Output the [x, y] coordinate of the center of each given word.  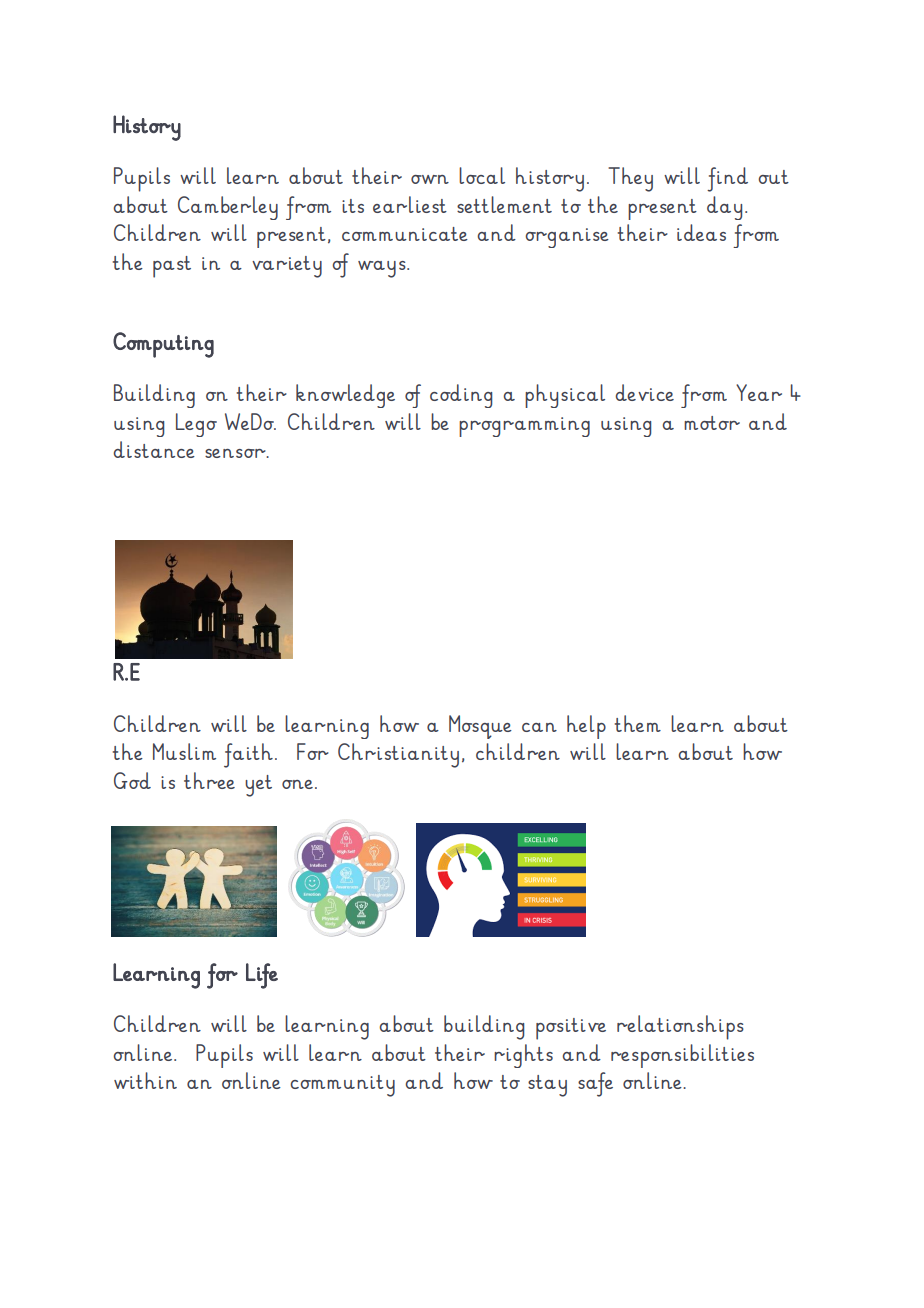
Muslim [184, 751]
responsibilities [682, 1056]
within [145, 1080]
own [430, 179]
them [638, 723]
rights [523, 1056]
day [724, 208]
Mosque [480, 727]
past [172, 267]
